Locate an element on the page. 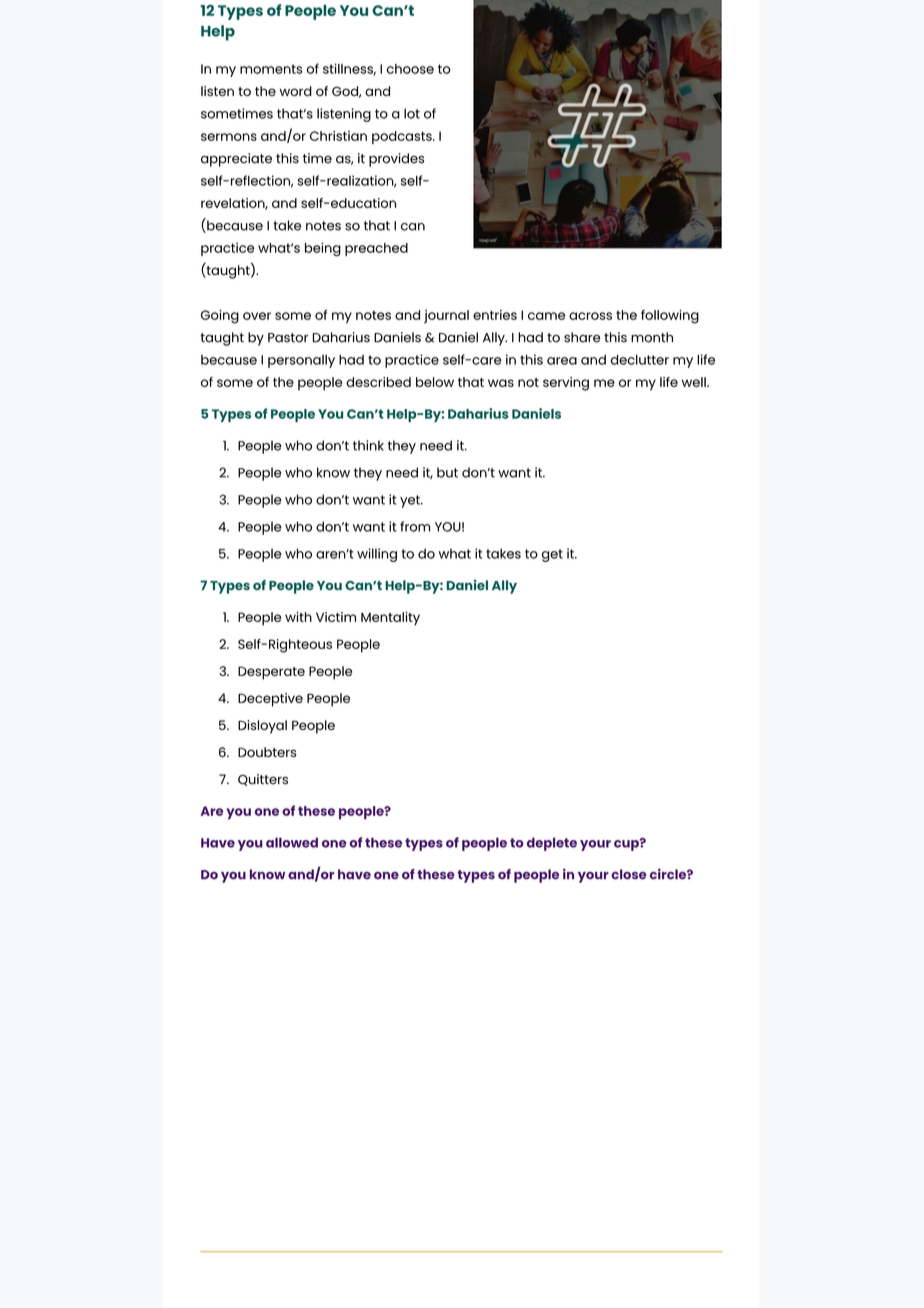  get is located at coordinates (552, 555).
